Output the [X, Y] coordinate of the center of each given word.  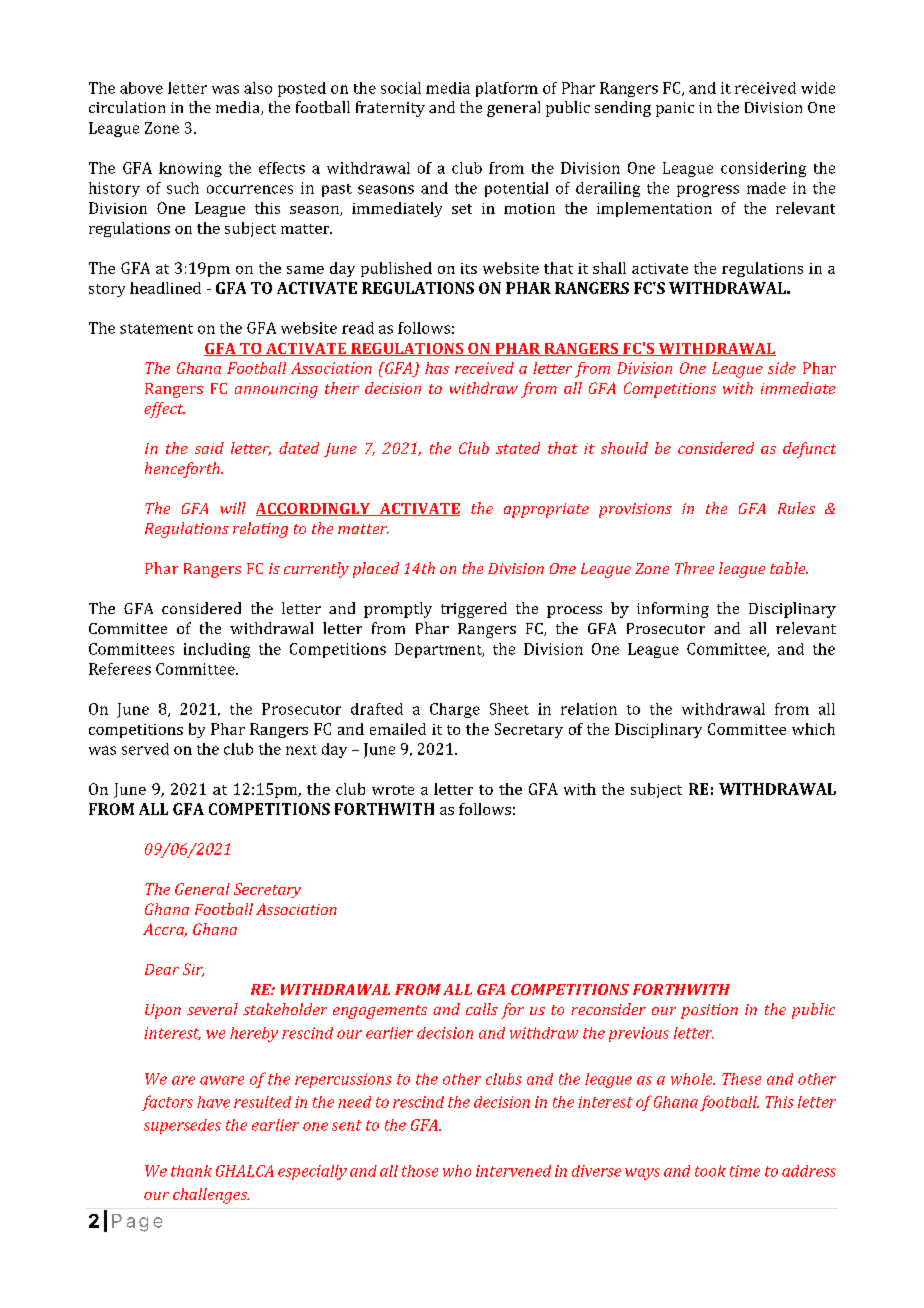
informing [673, 610]
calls [482, 1009]
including [217, 650]
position [709, 1011]
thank [191, 1171]
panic [675, 109]
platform [507, 89]
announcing [276, 390]
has [437, 368]
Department [439, 650]
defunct [809, 450]
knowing [190, 169]
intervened [513, 1171]
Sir [193, 970]
